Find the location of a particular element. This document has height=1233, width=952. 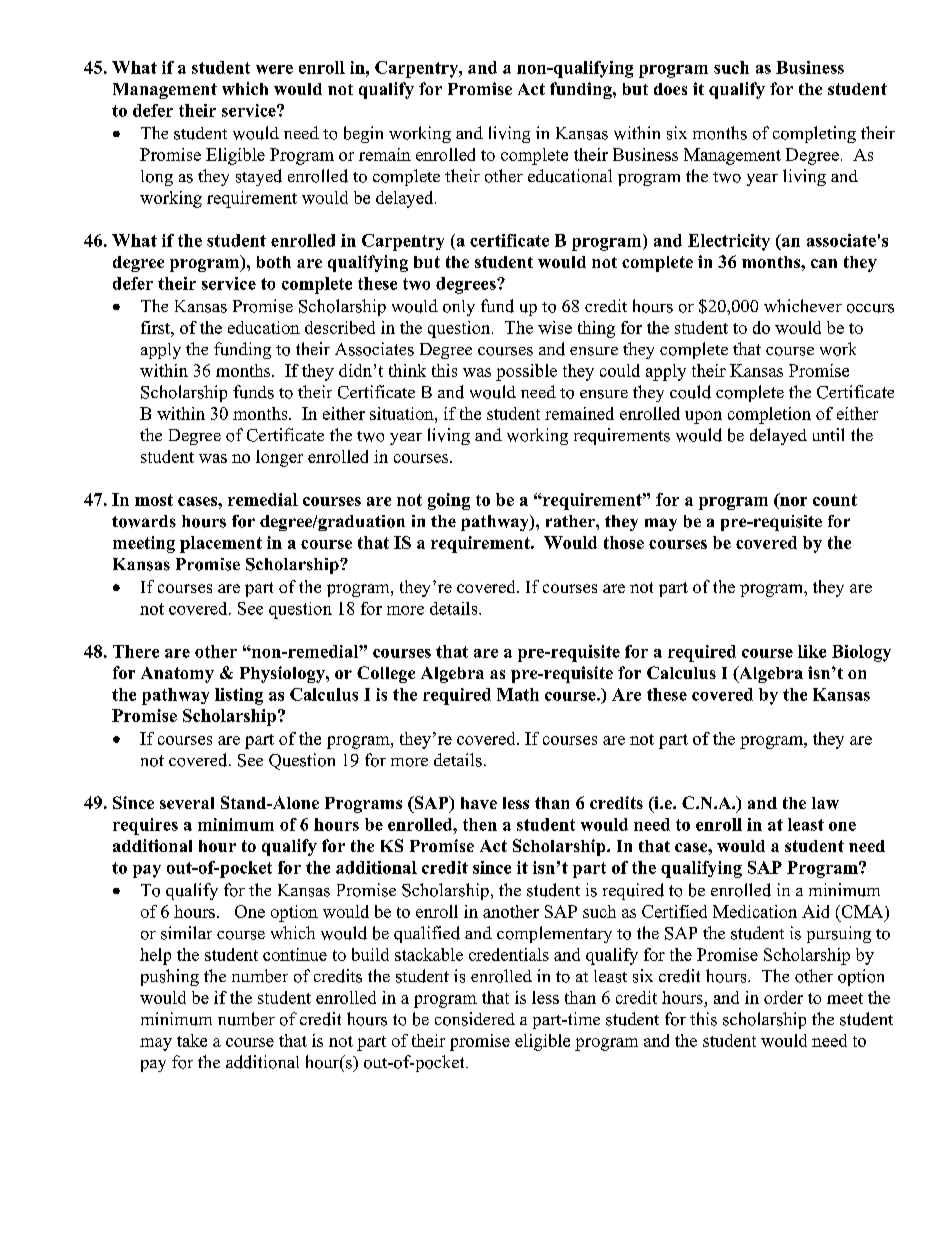

considered is located at coordinates (475, 1019).
